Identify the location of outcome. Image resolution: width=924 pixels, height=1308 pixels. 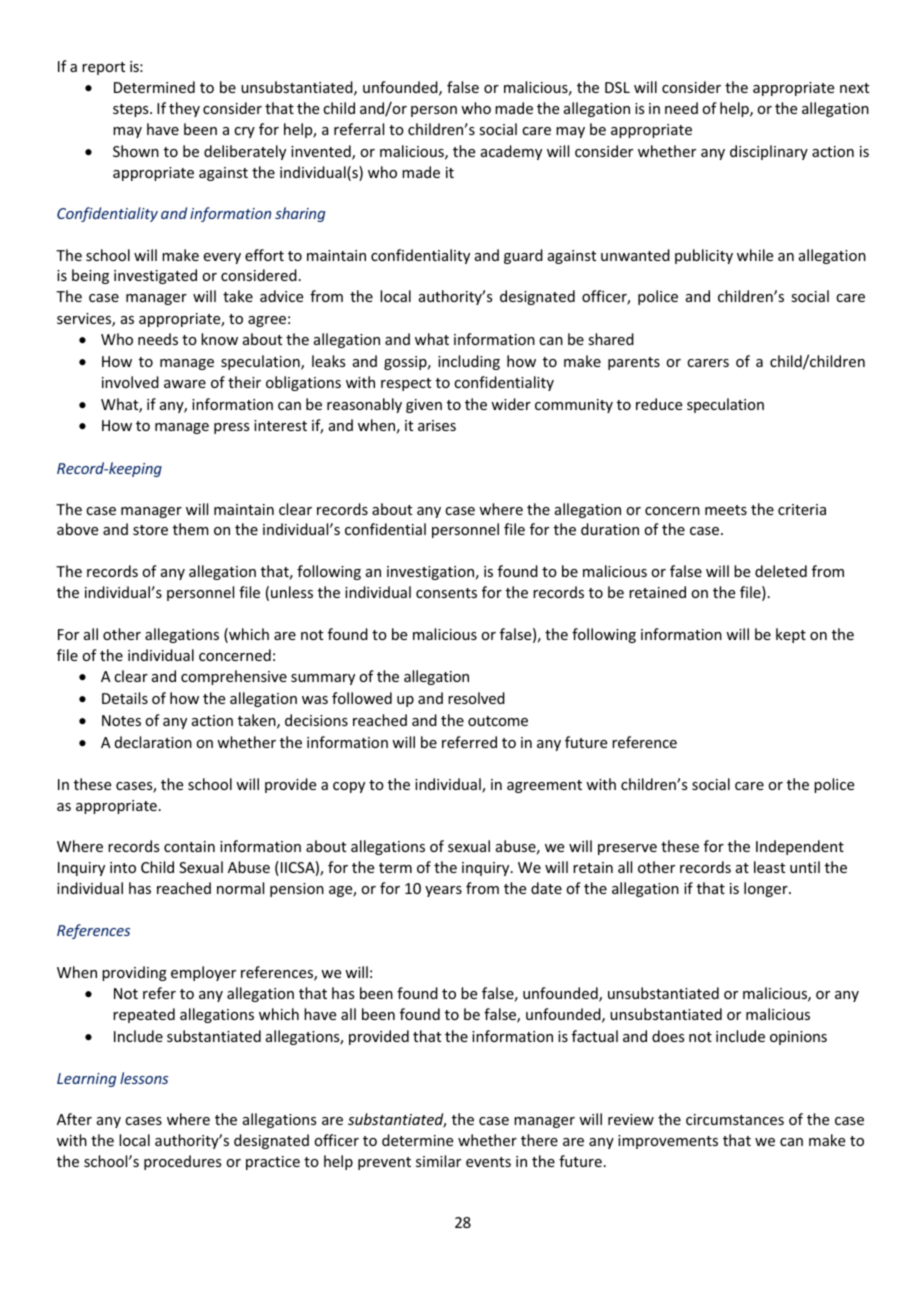
(498, 721).
